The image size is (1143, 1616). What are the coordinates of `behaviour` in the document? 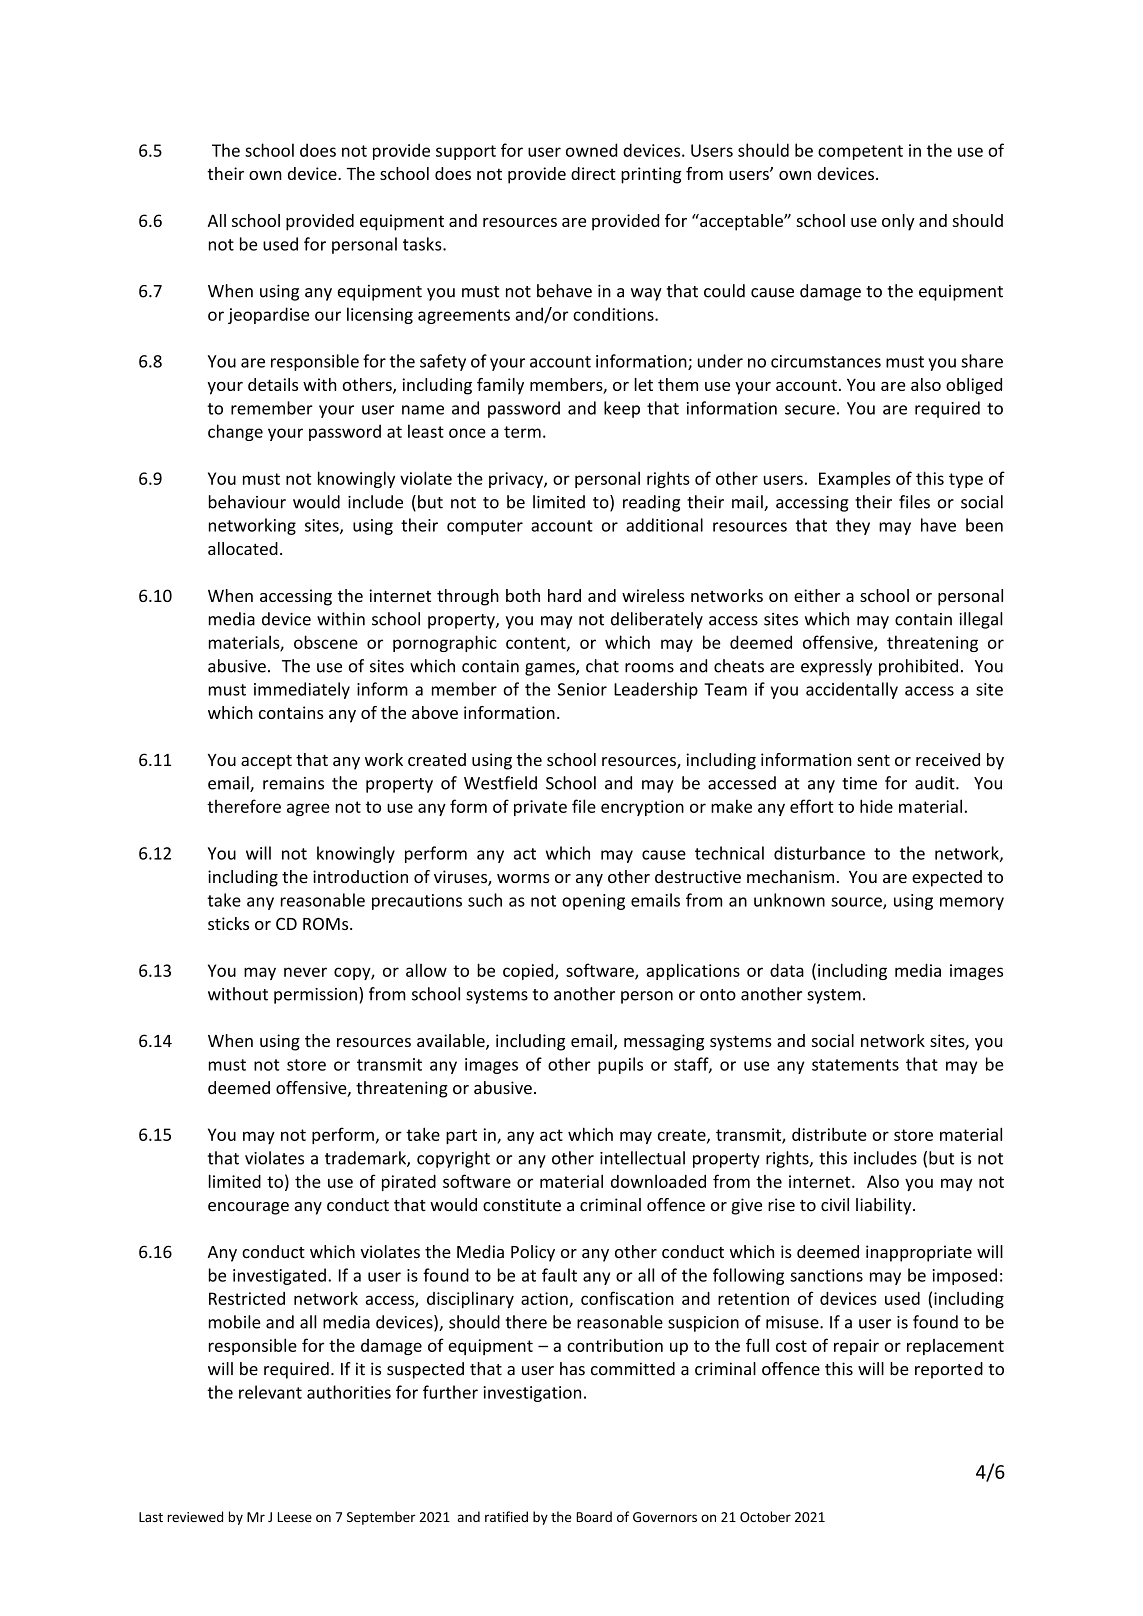 It's located at (247, 502).
